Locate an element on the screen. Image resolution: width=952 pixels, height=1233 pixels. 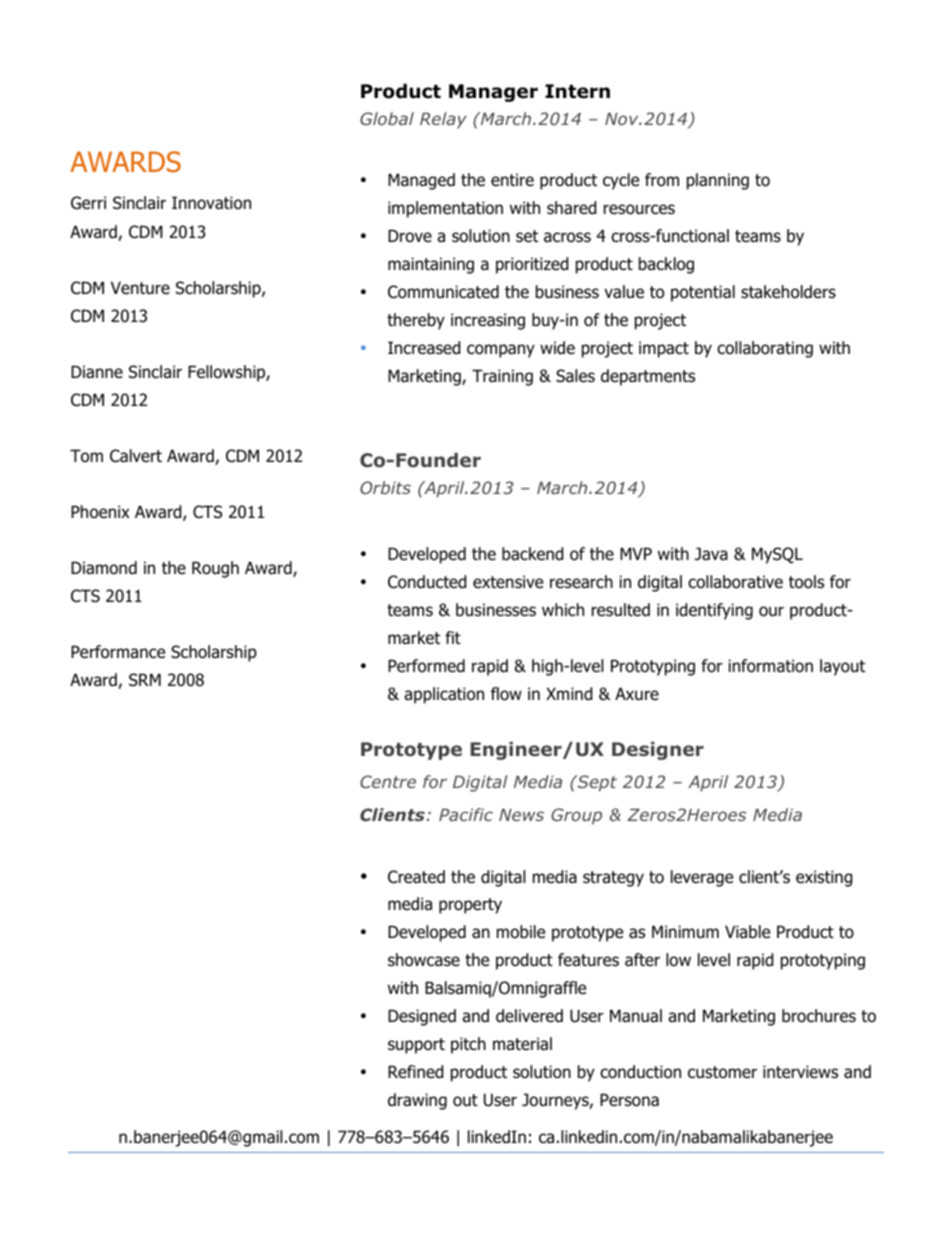
customer is located at coordinates (722, 1072).
